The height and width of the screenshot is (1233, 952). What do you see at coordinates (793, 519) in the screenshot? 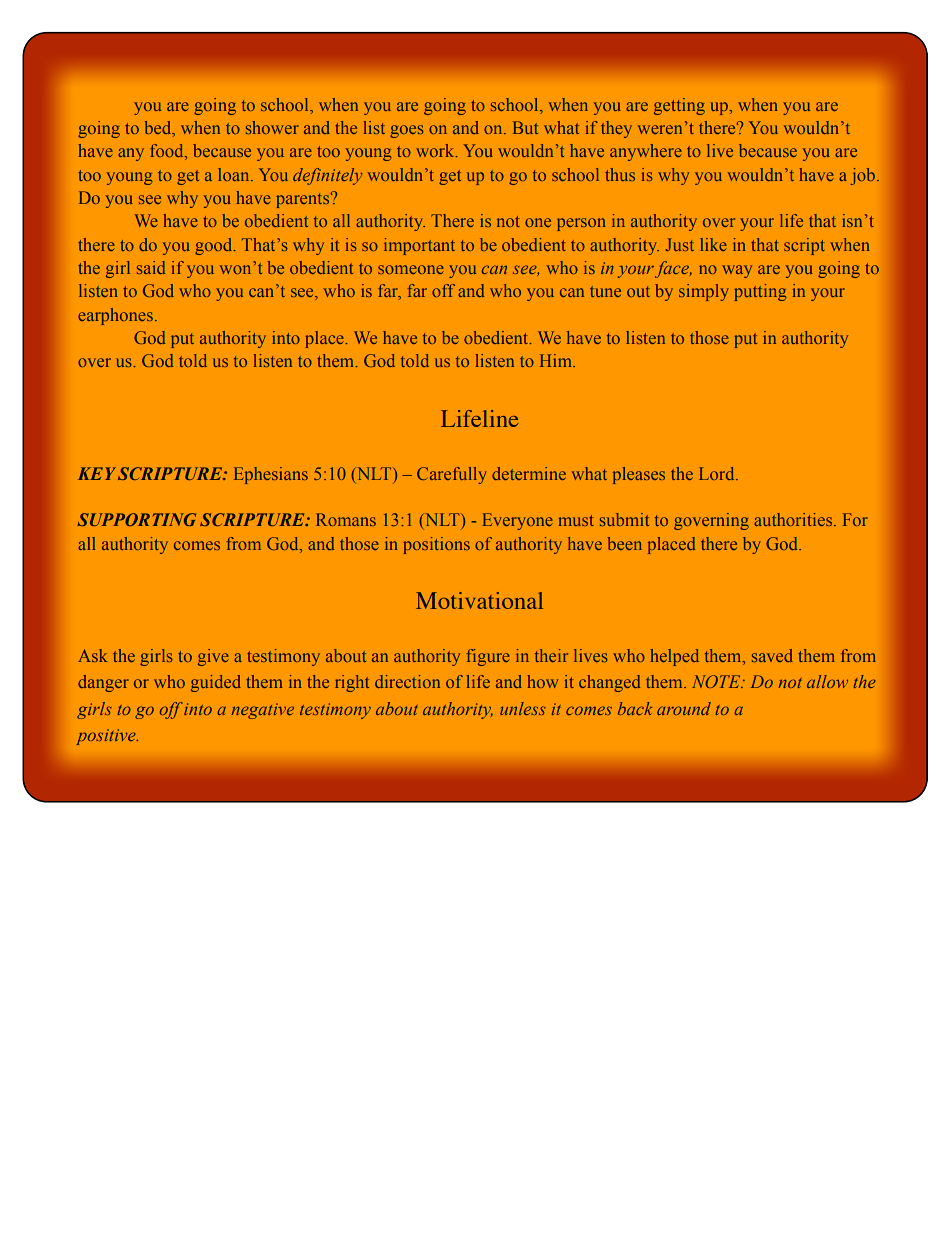
I see `authorities` at bounding box center [793, 519].
